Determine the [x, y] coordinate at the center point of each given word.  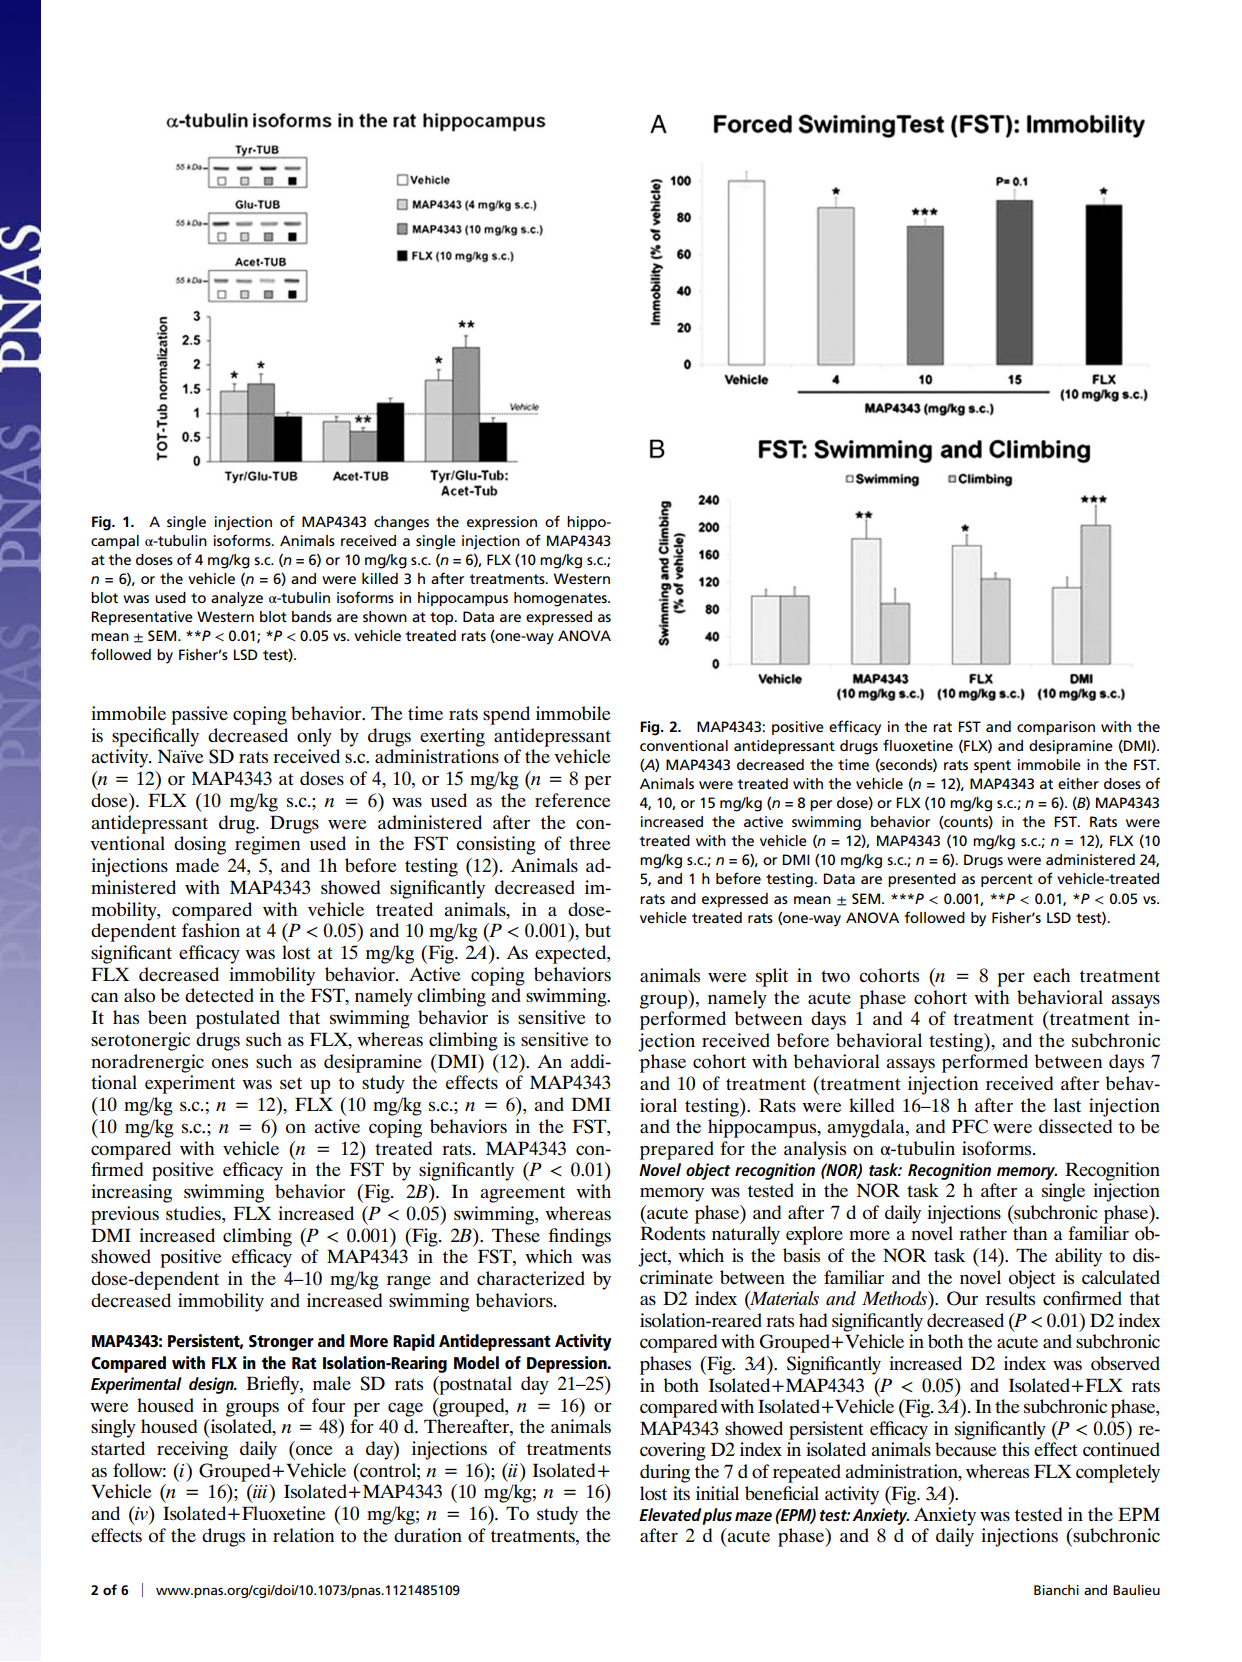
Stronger [281, 1343]
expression [502, 523]
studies [194, 1213]
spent [992, 766]
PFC [970, 1126]
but [598, 930]
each [1051, 975]
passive [199, 715]
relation [303, 1535]
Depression [568, 1364]
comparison [1056, 728]
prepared [677, 1150]
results [1010, 1298]
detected [219, 995]
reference [573, 800]
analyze [237, 599]
